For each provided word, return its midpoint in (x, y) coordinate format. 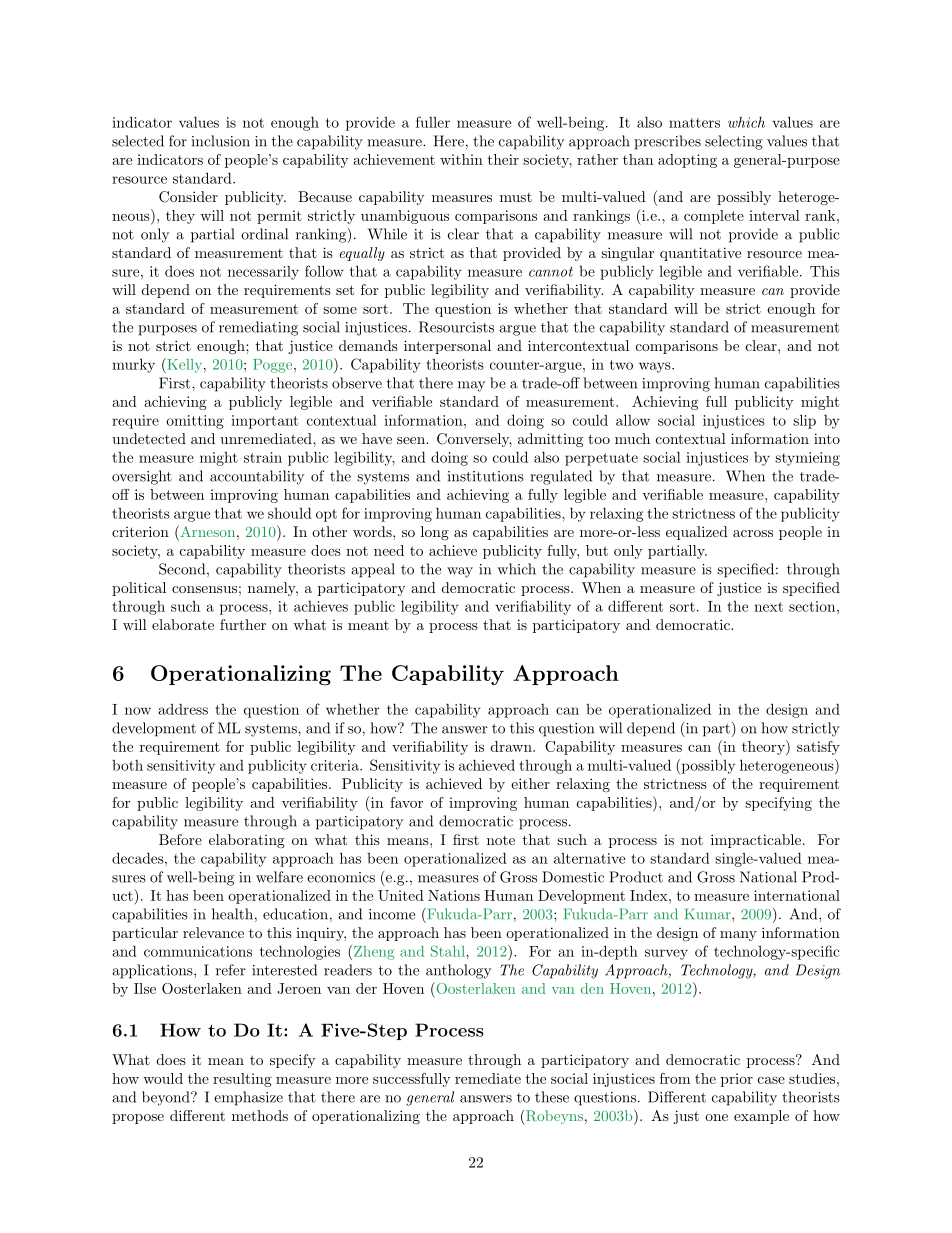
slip (804, 421)
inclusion (221, 141)
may (471, 386)
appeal (373, 570)
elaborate (183, 624)
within (461, 159)
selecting (734, 142)
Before (180, 839)
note (501, 840)
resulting (242, 1080)
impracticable (756, 841)
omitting (195, 422)
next (768, 607)
